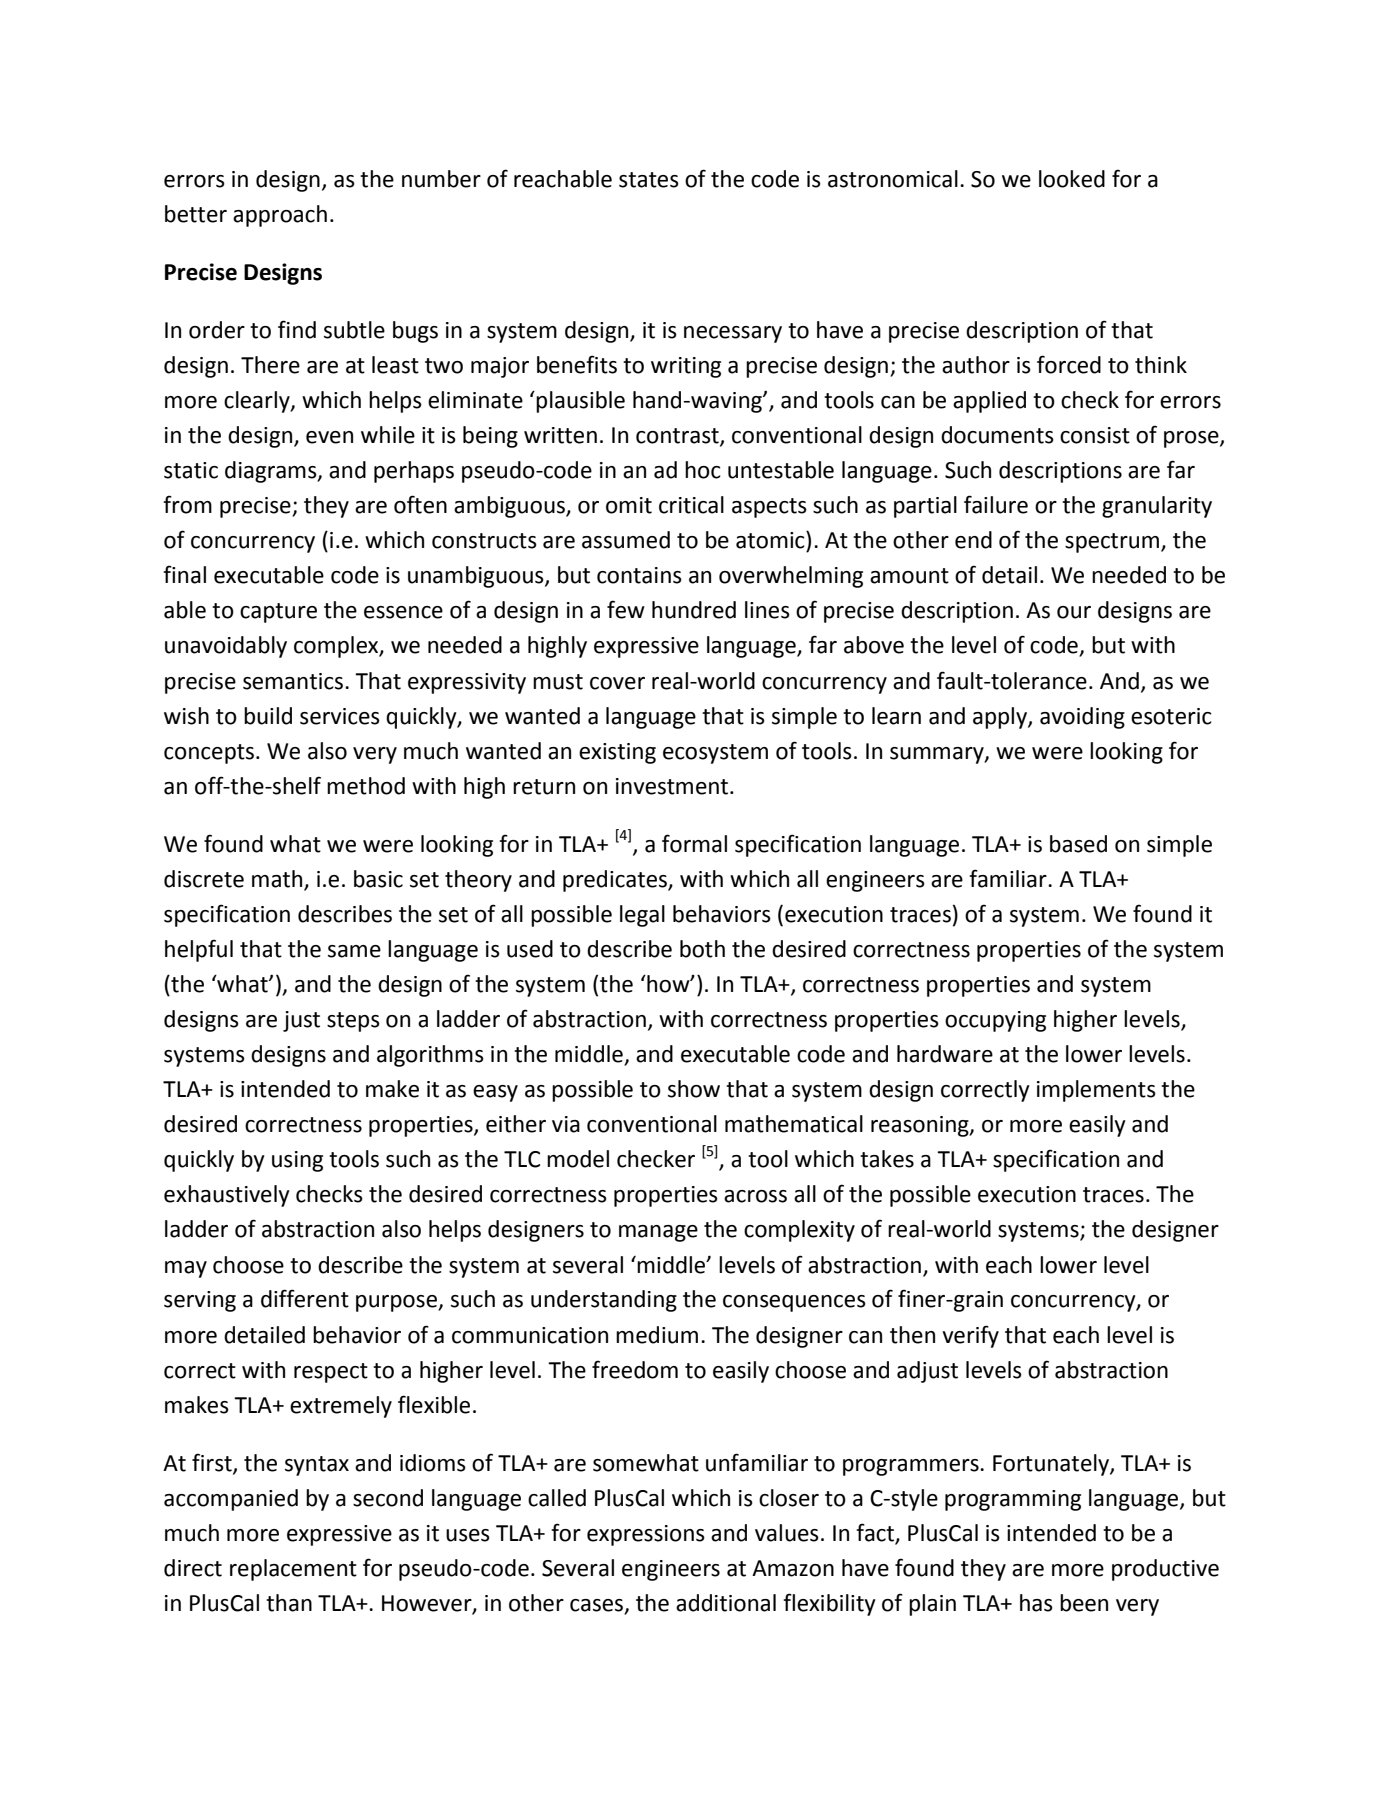 This image has width=1390, height=1799. What do you see at coordinates (1072, 179) in the image?
I see `looked` at bounding box center [1072, 179].
